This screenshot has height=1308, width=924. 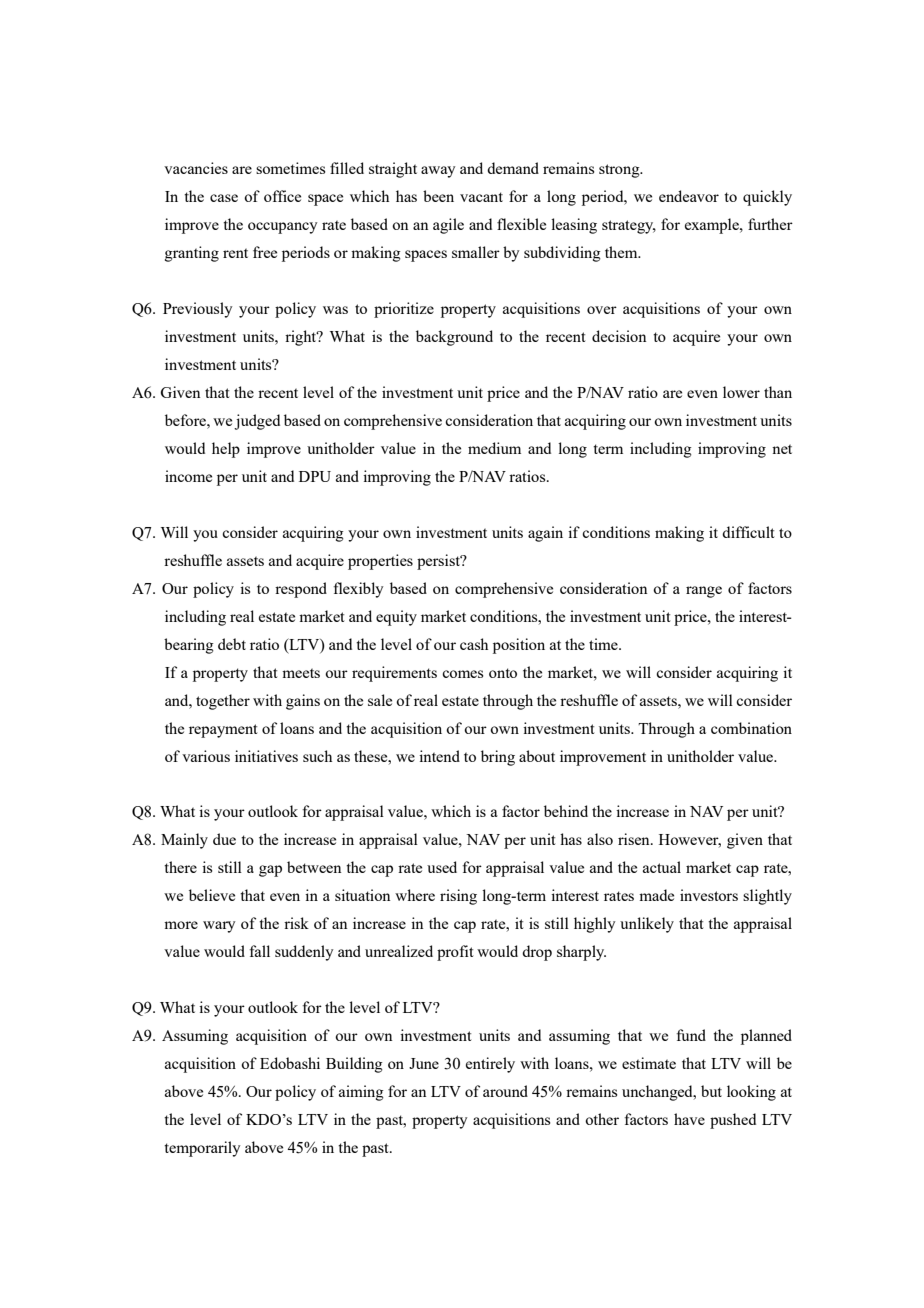 I want to click on vacant, so click(x=481, y=197).
